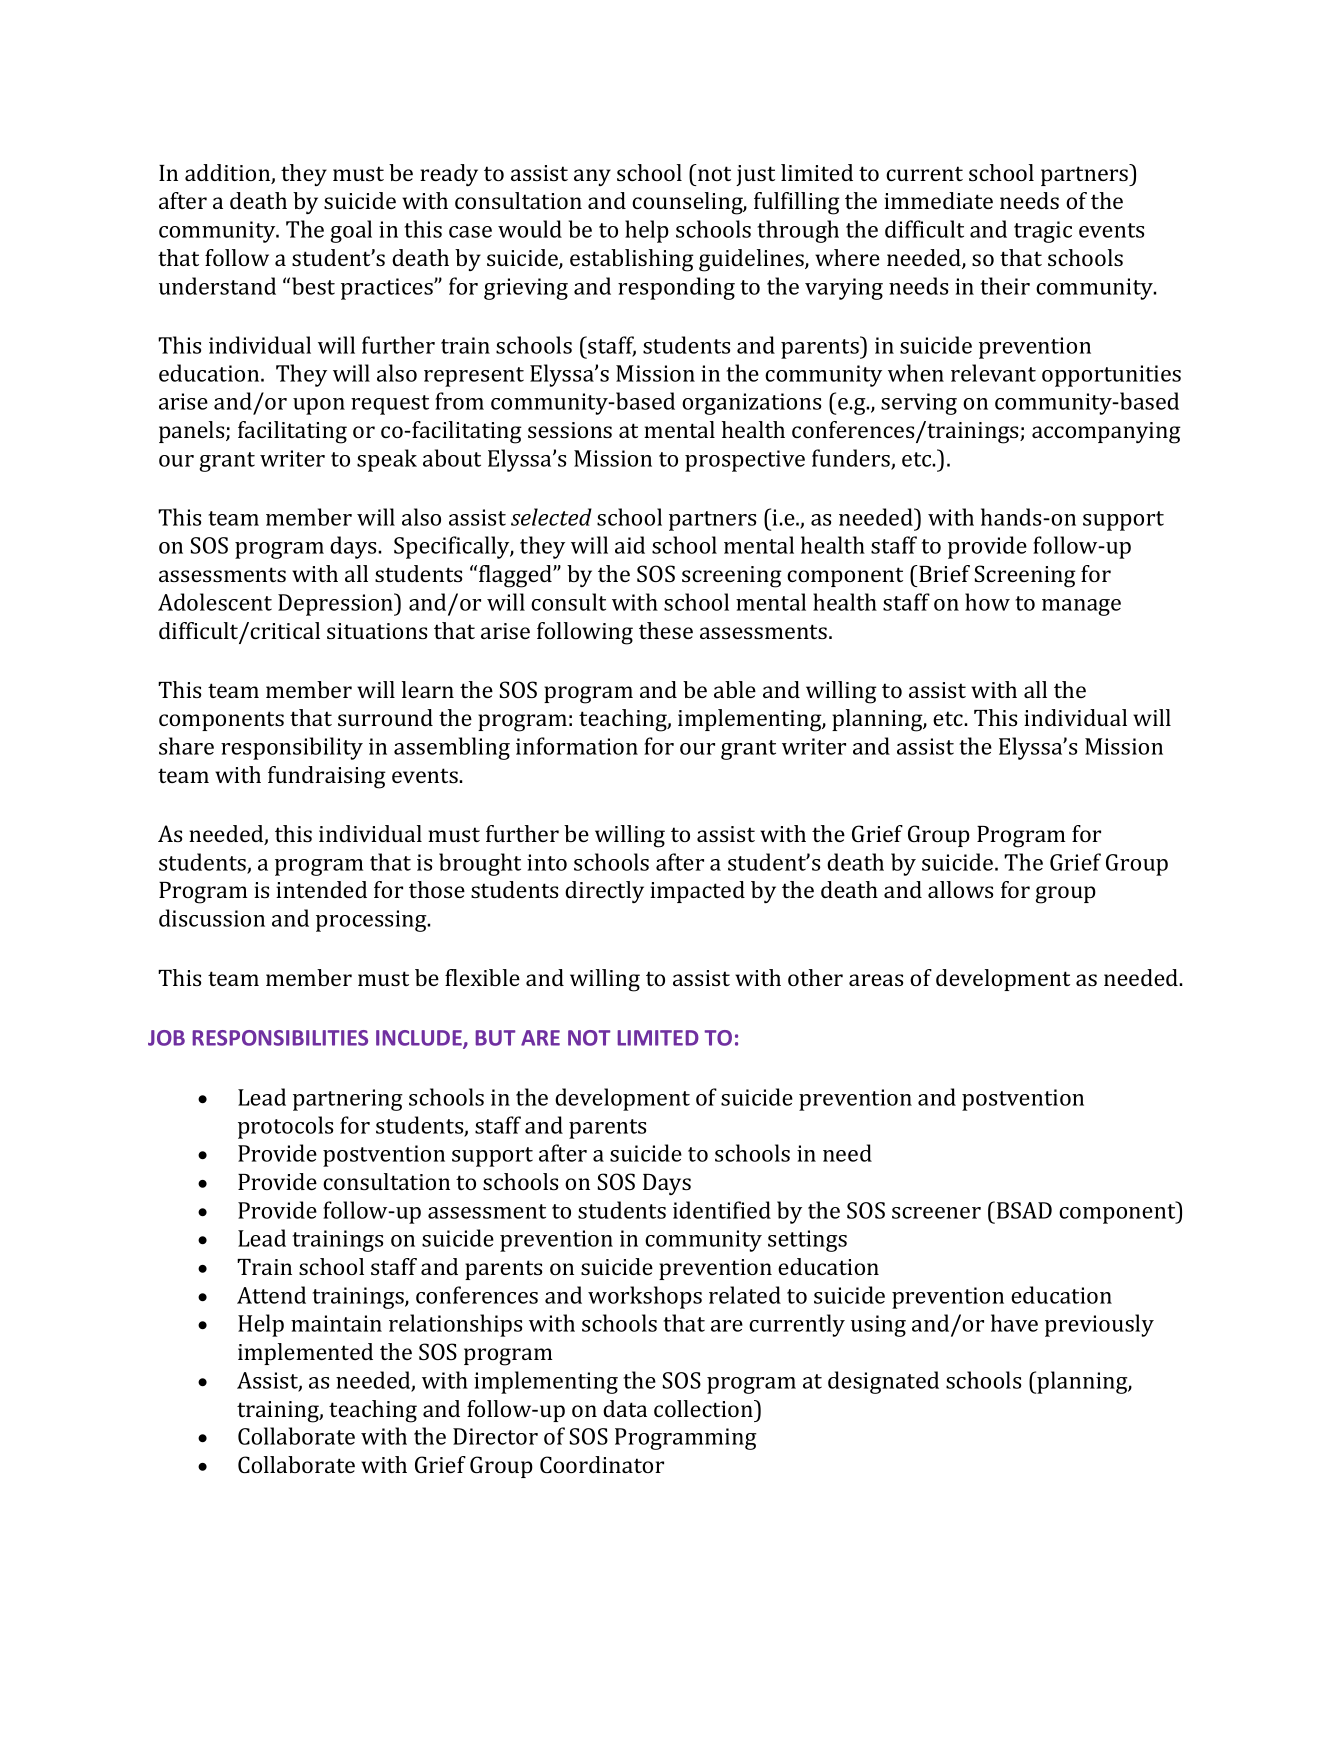 This screenshot has width=1343, height=1739. Describe the element at coordinates (722, 1210) in the screenshot. I see `identified` at that location.
